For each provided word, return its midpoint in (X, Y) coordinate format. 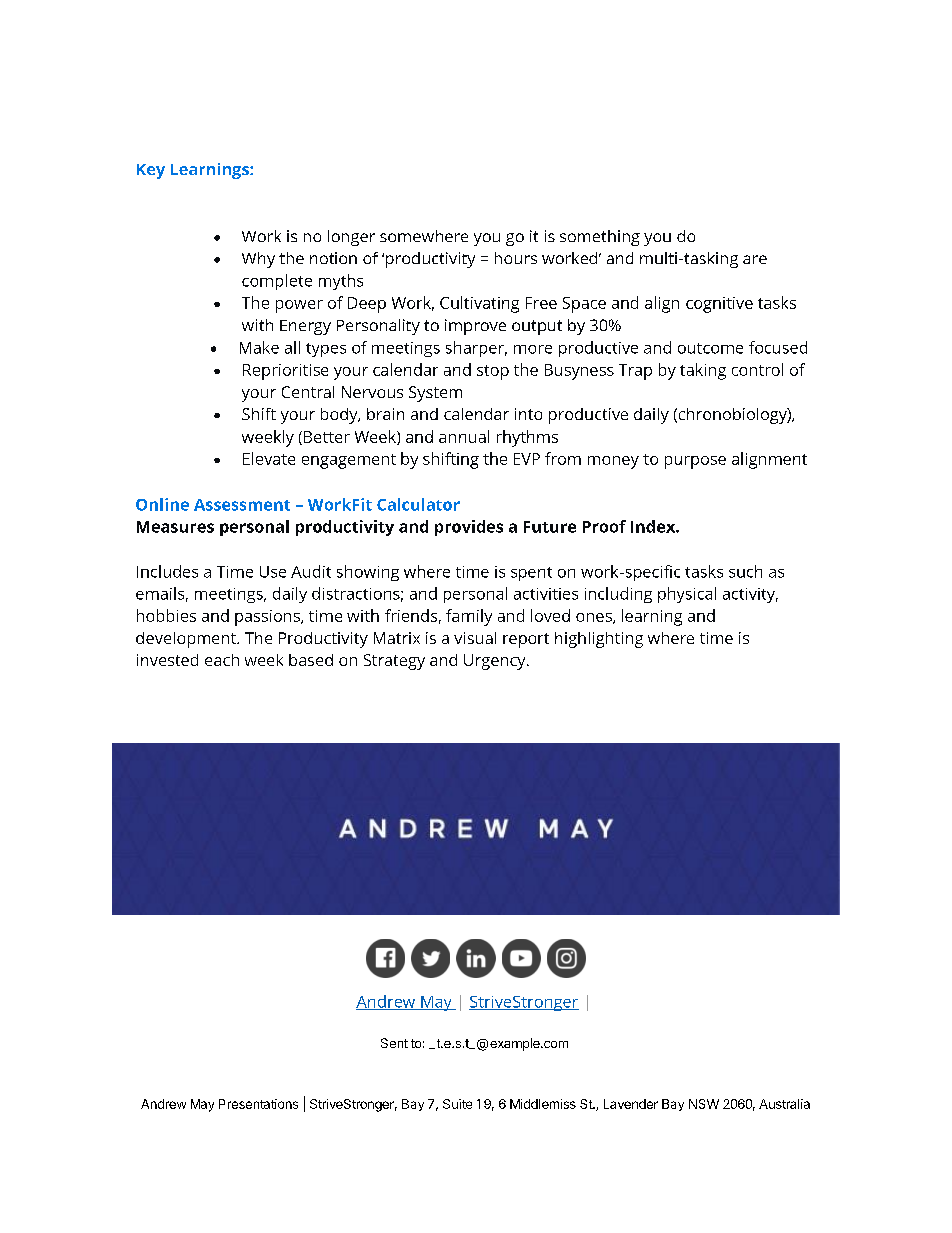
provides (469, 528)
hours (516, 258)
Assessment (242, 505)
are (755, 259)
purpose (695, 462)
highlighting (599, 640)
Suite (457, 1104)
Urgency (496, 662)
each (222, 660)
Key (151, 171)
